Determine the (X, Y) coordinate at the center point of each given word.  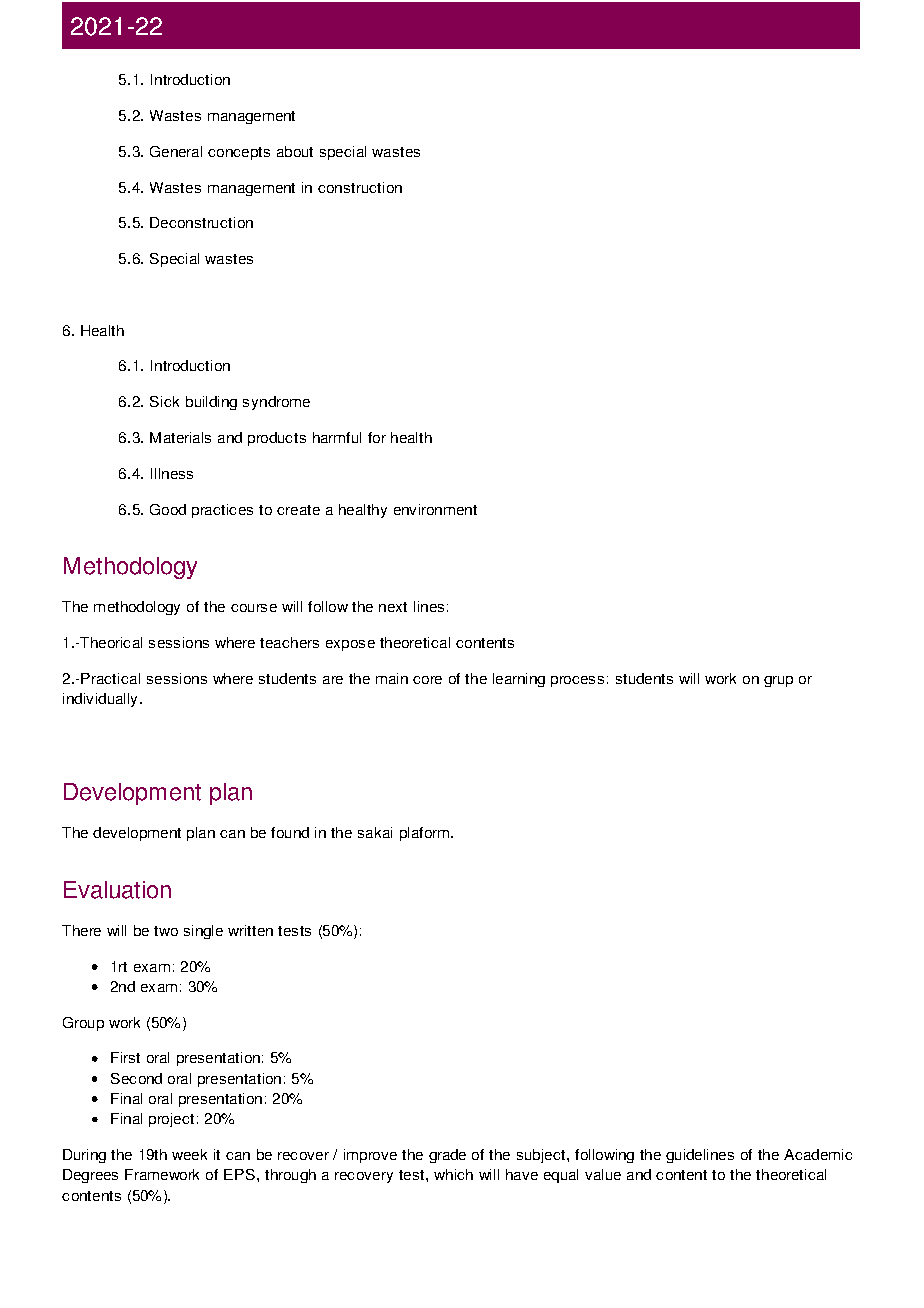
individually (100, 700)
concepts (239, 153)
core (427, 680)
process (577, 681)
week (189, 1154)
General (176, 151)
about (295, 151)
